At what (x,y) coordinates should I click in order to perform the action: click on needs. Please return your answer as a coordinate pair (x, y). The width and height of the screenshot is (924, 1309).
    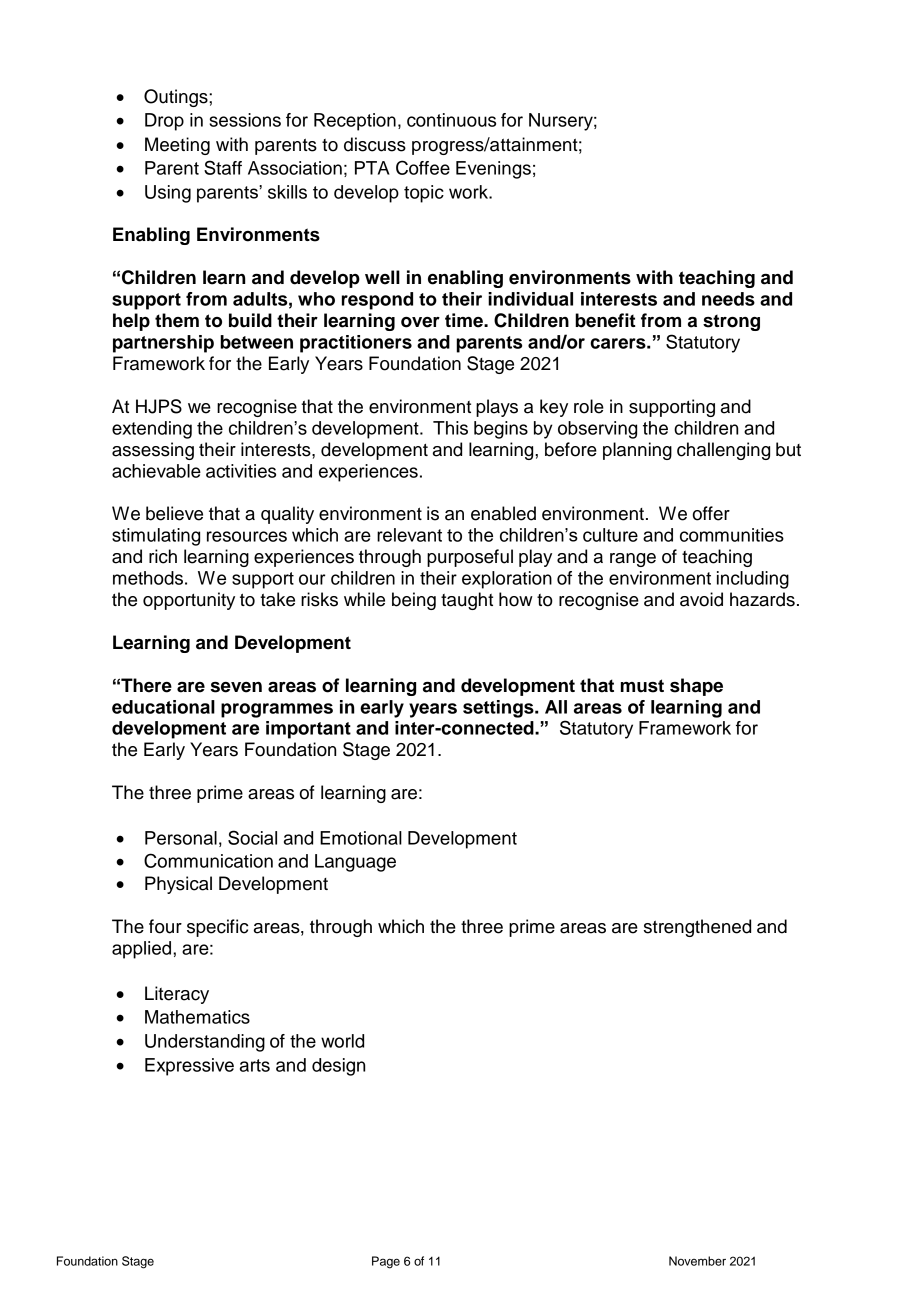
    Looking at the image, I should click on (728, 299).
